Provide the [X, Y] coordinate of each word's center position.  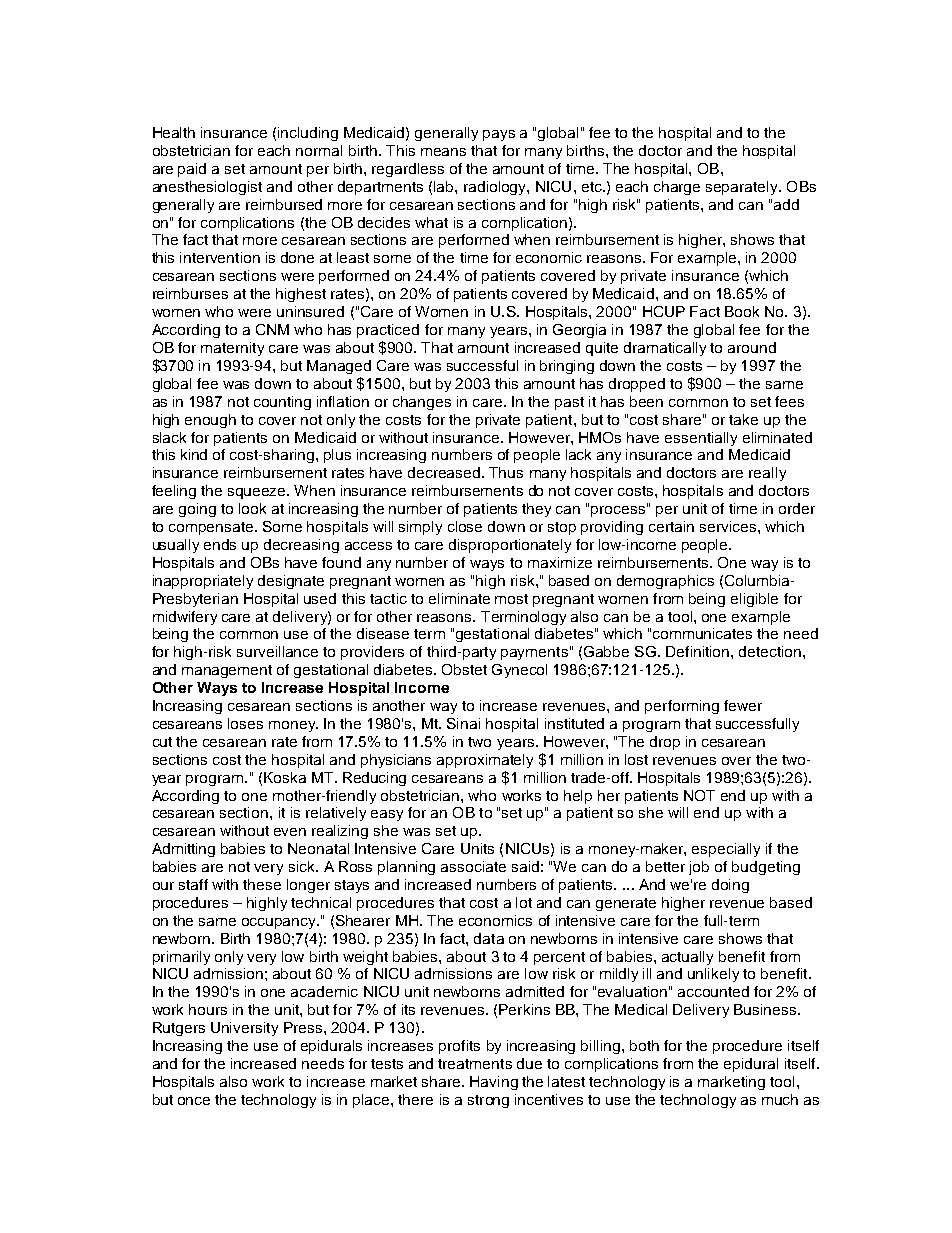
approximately [485, 761]
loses [245, 723]
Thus [506, 472]
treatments [475, 1064]
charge [677, 188]
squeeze [258, 493]
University [244, 1029]
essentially [701, 439]
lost [636, 759]
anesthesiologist [207, 188]
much [780, 1099]
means [443, 152]
